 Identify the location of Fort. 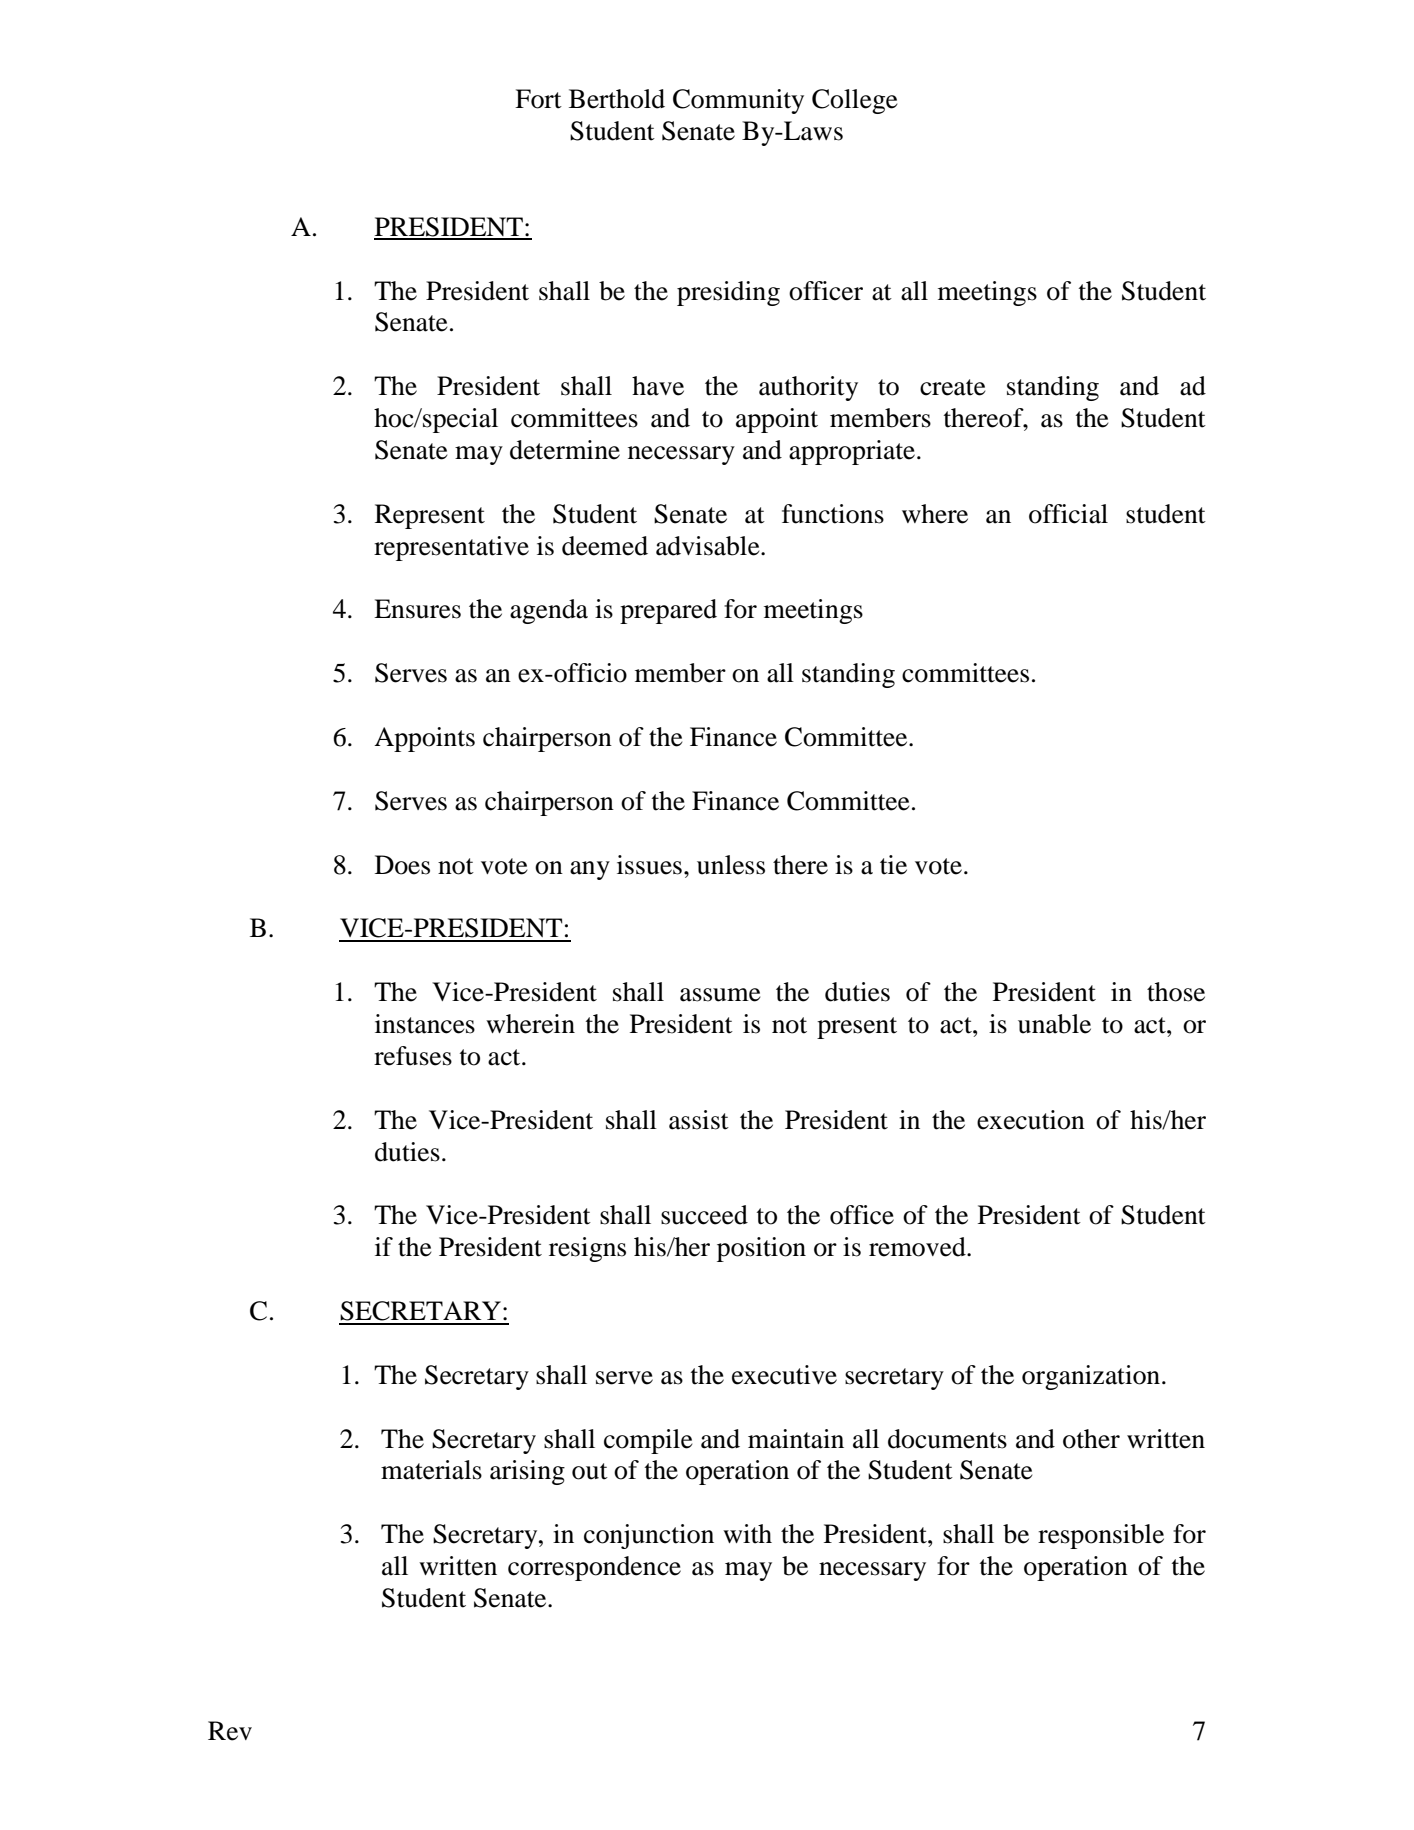
(538, 99).
